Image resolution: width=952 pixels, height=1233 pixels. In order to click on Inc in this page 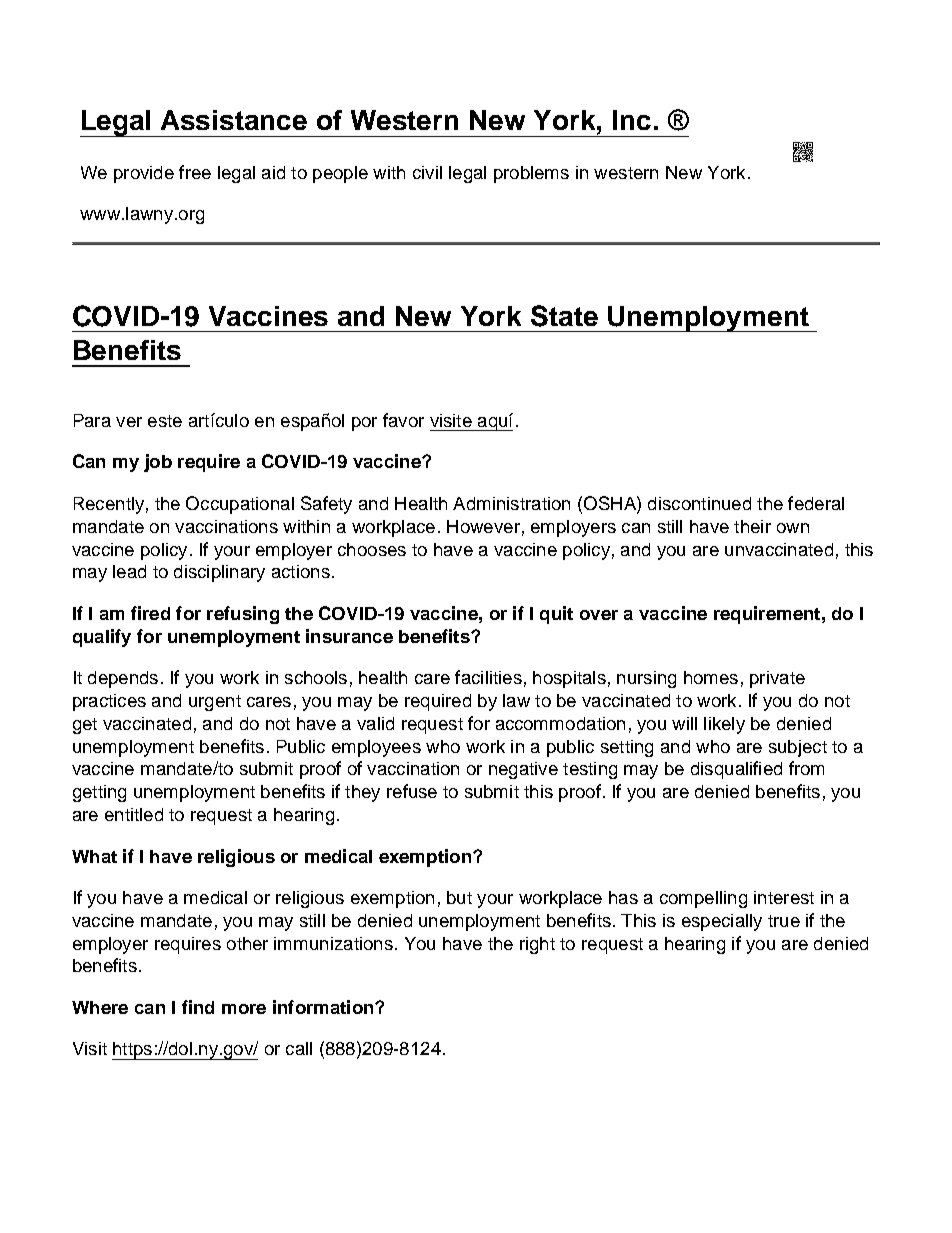, I will do `click(632, 120)`.
